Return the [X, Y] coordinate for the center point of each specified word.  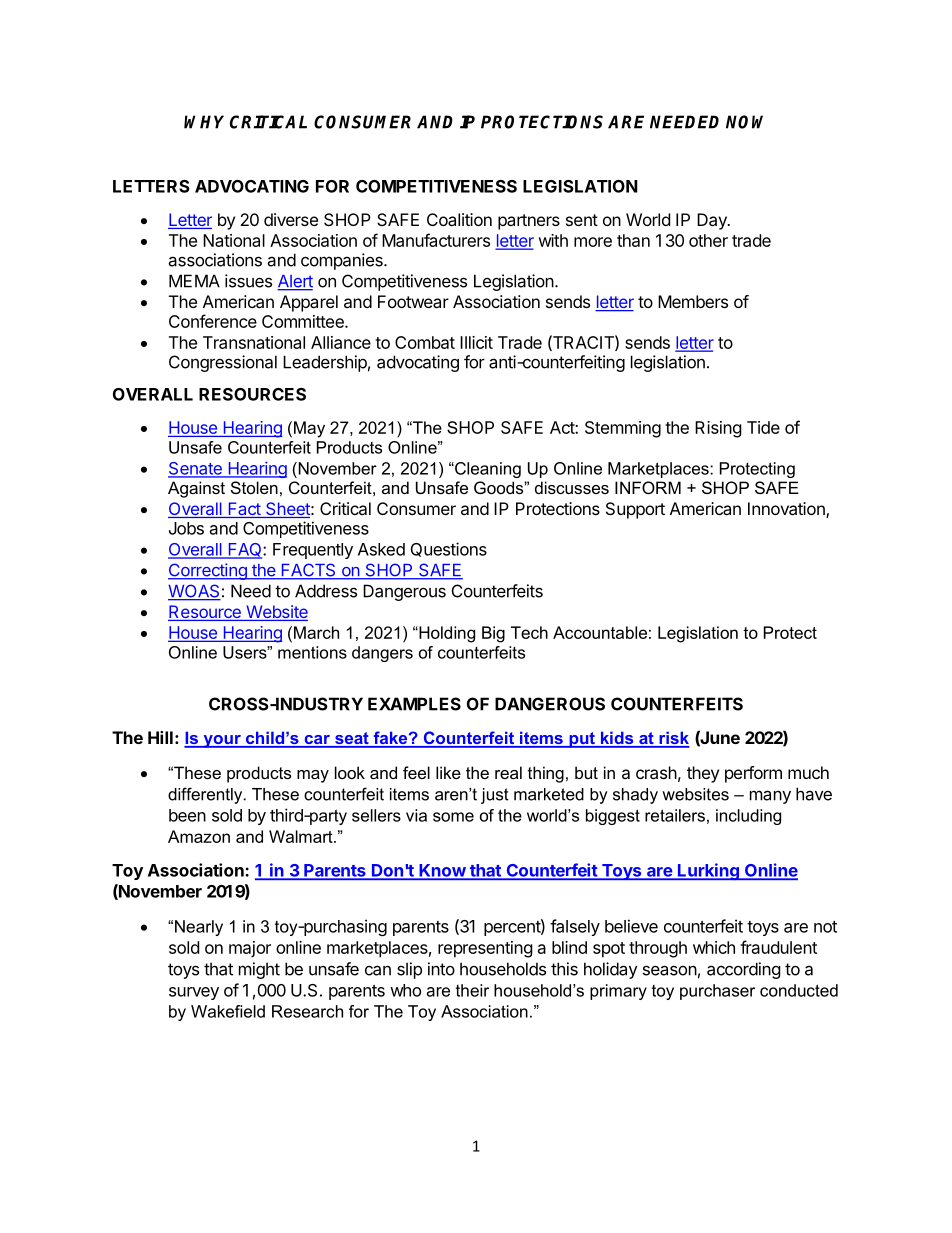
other [708, 240]
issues [248, 281]
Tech [529, 632]
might [259, 970]
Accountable [600, 632]
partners [529, 222]
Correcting [208, 571]
